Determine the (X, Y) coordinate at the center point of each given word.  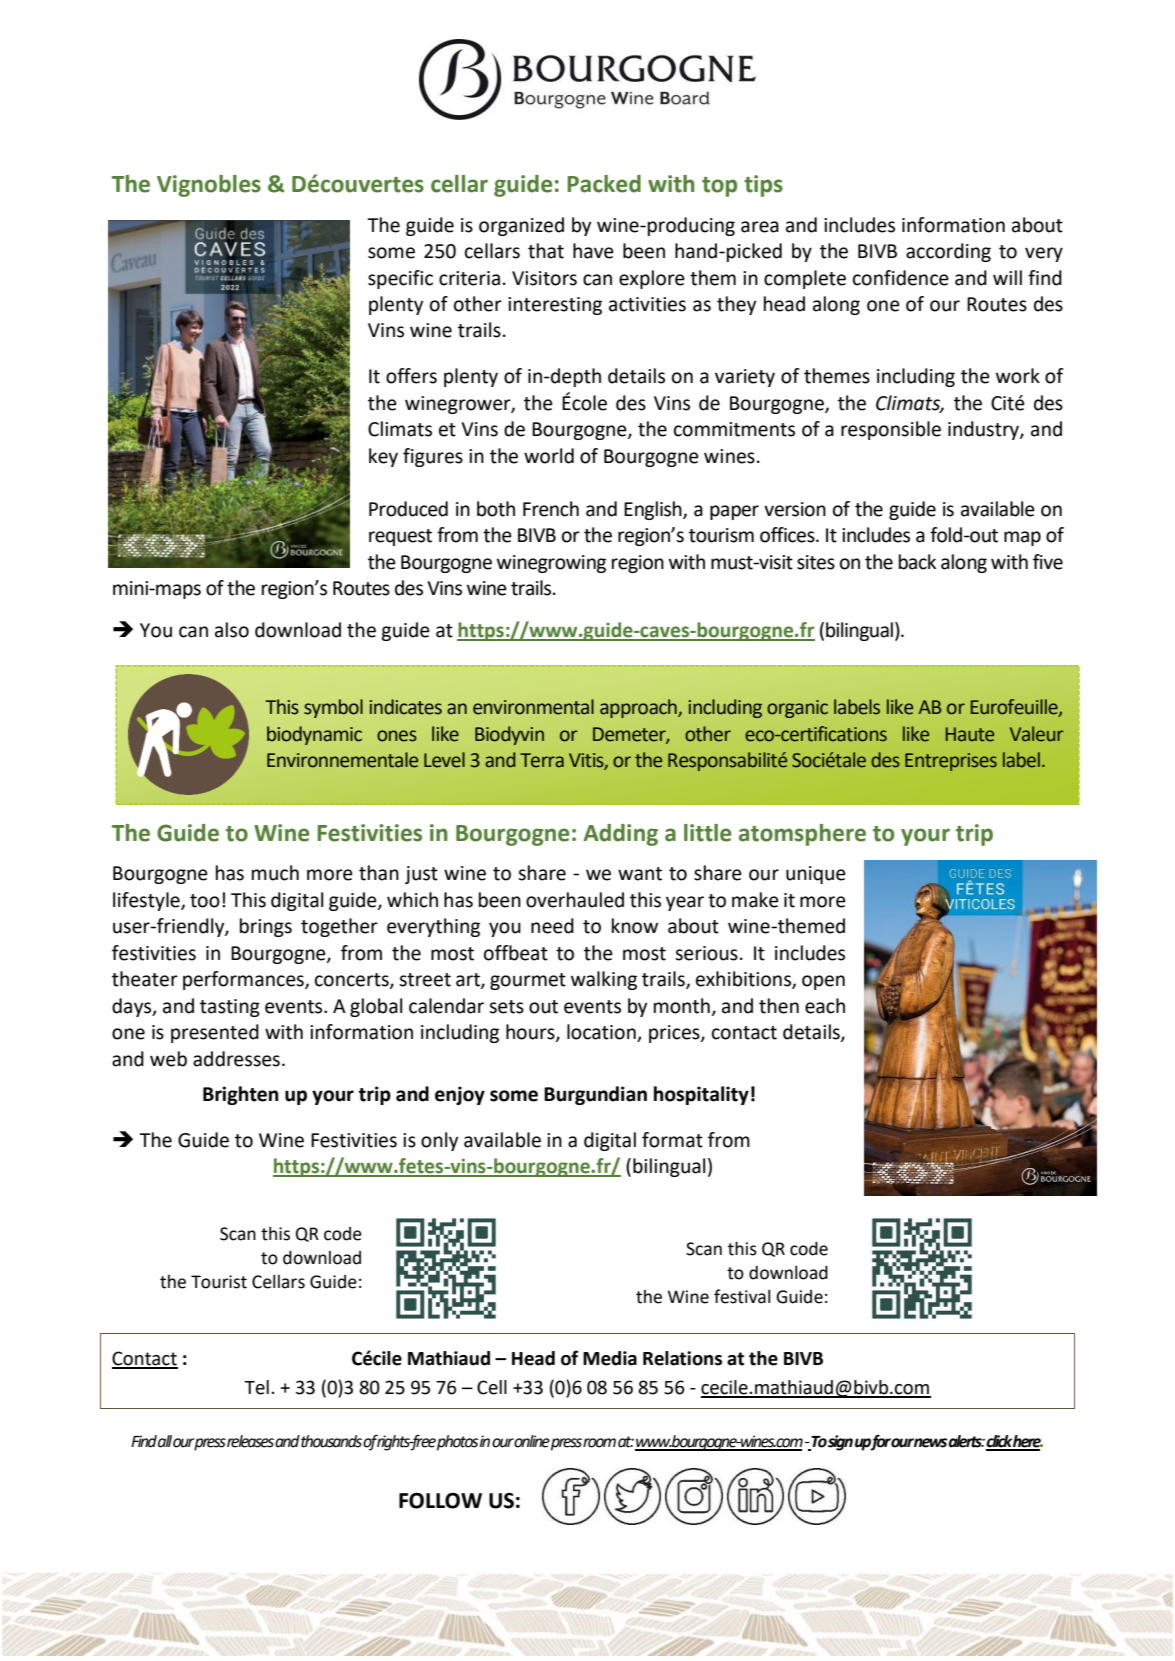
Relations (682, 1358)
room (599, 1443)
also (232, 630)
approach (639, 708)
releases (250, 1441)
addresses (236, 1059)
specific (400, 279)
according (948, 252)
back (917, 562)
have (593, 251)
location (602, 1033)
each (825, 1006)
